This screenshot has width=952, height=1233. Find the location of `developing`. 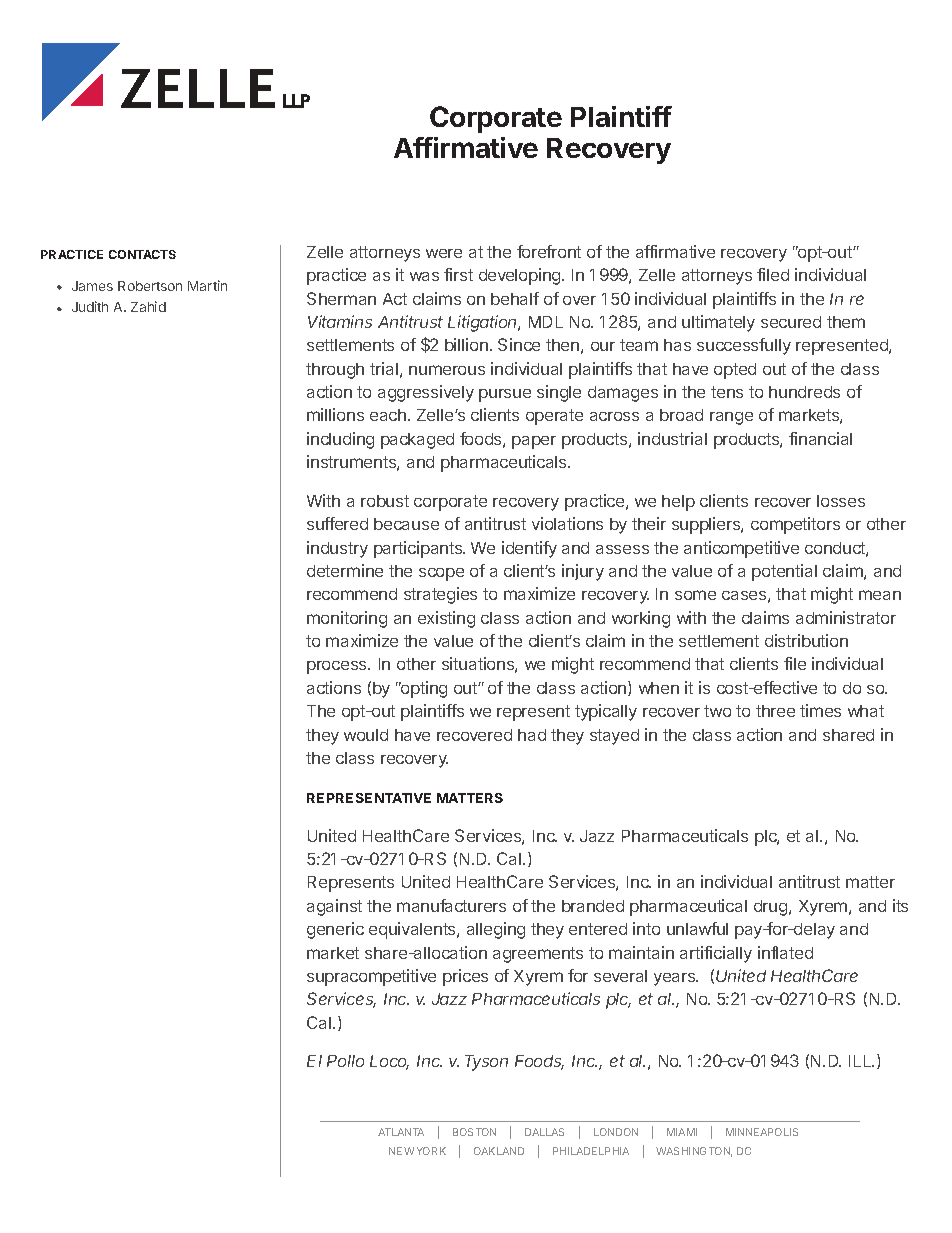

developing is located at coordinates (521, 276).
